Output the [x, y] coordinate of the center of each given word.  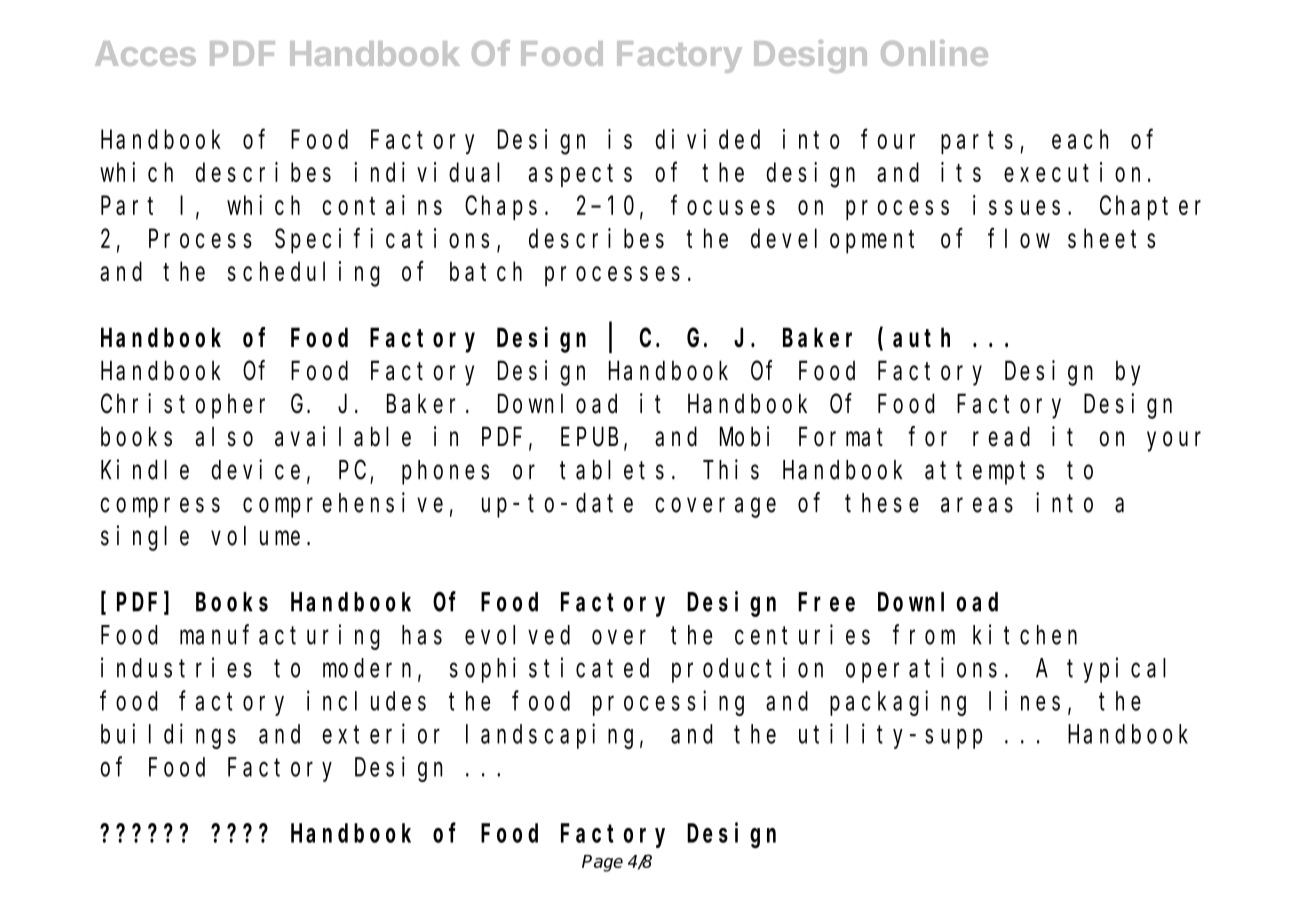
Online [934, 53]
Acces [145, 53]
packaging [898, 703]
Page [602, 863]
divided [707, 139]
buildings [168, 736]
